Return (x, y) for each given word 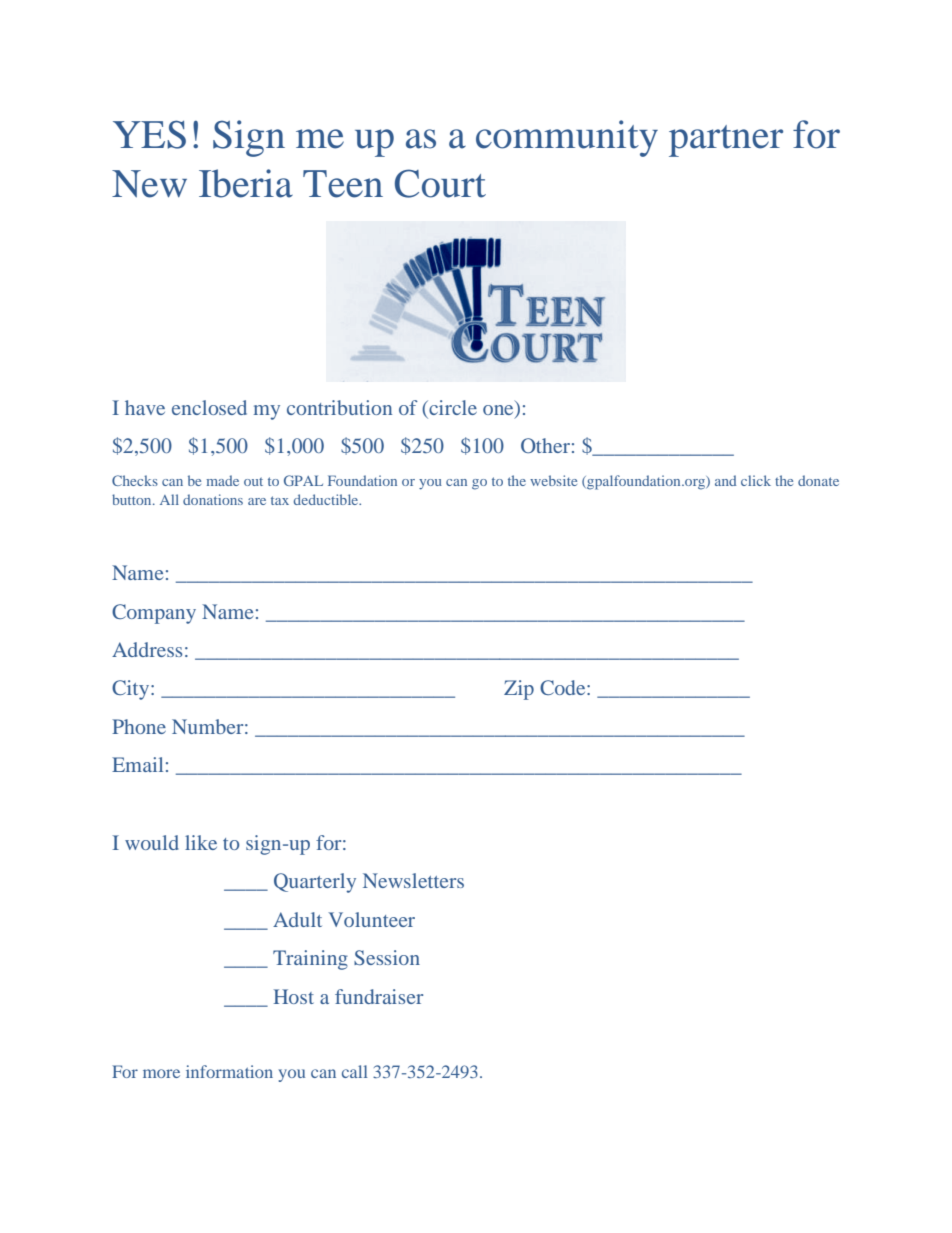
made (222, 480)
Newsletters (413, 880)
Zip (519, 690)
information (229, 1071)
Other (545, 445)
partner (726, 141)
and (725, 480)
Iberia (246, 183)
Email (137, 764)
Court (440, 183)
